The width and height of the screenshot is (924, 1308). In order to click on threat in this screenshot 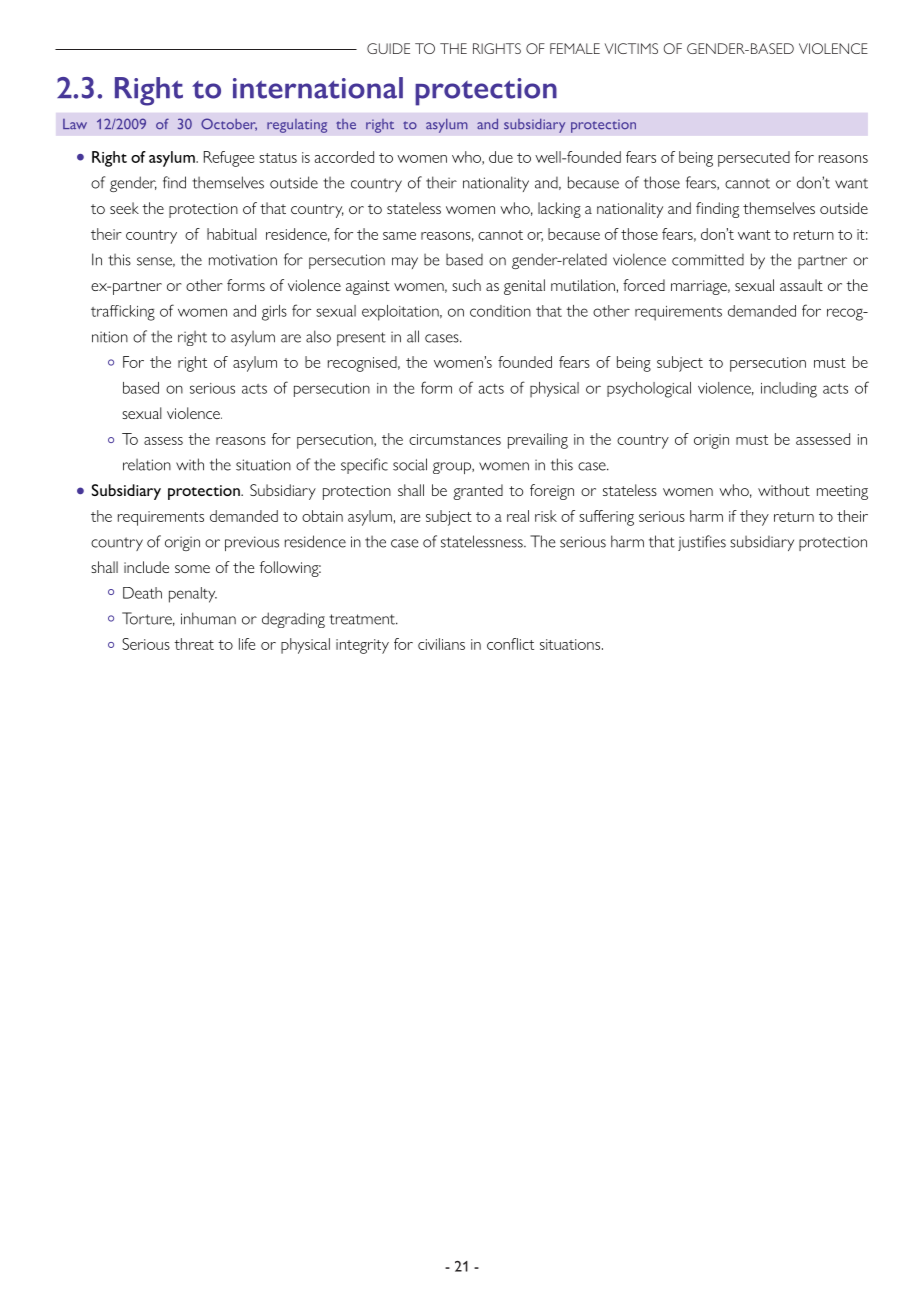, I will do `click(194, 644)`.
